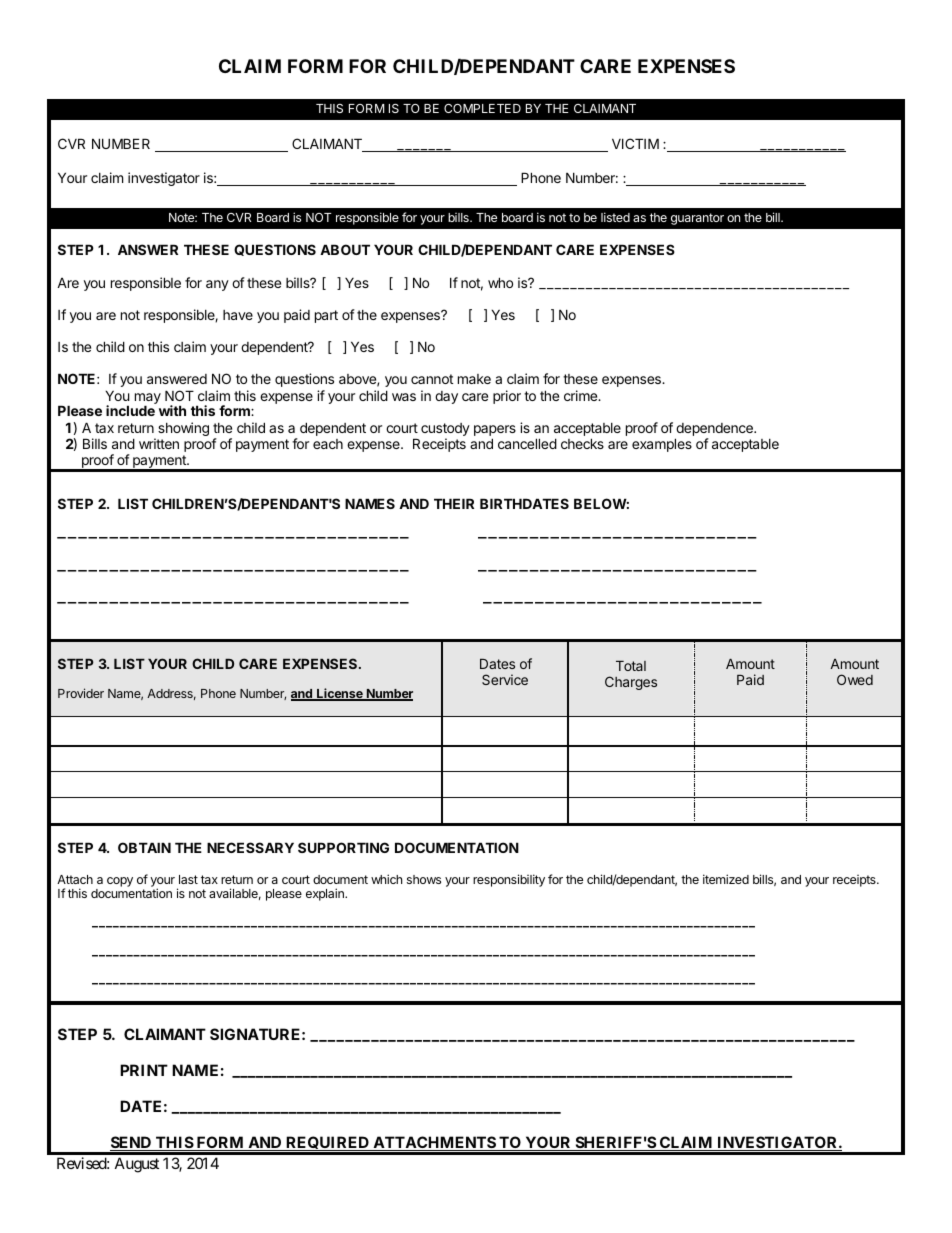  What do you see at coordinates (715, 429) in the screenshot?
I see `dependence` at bounding box center [715, 429].
